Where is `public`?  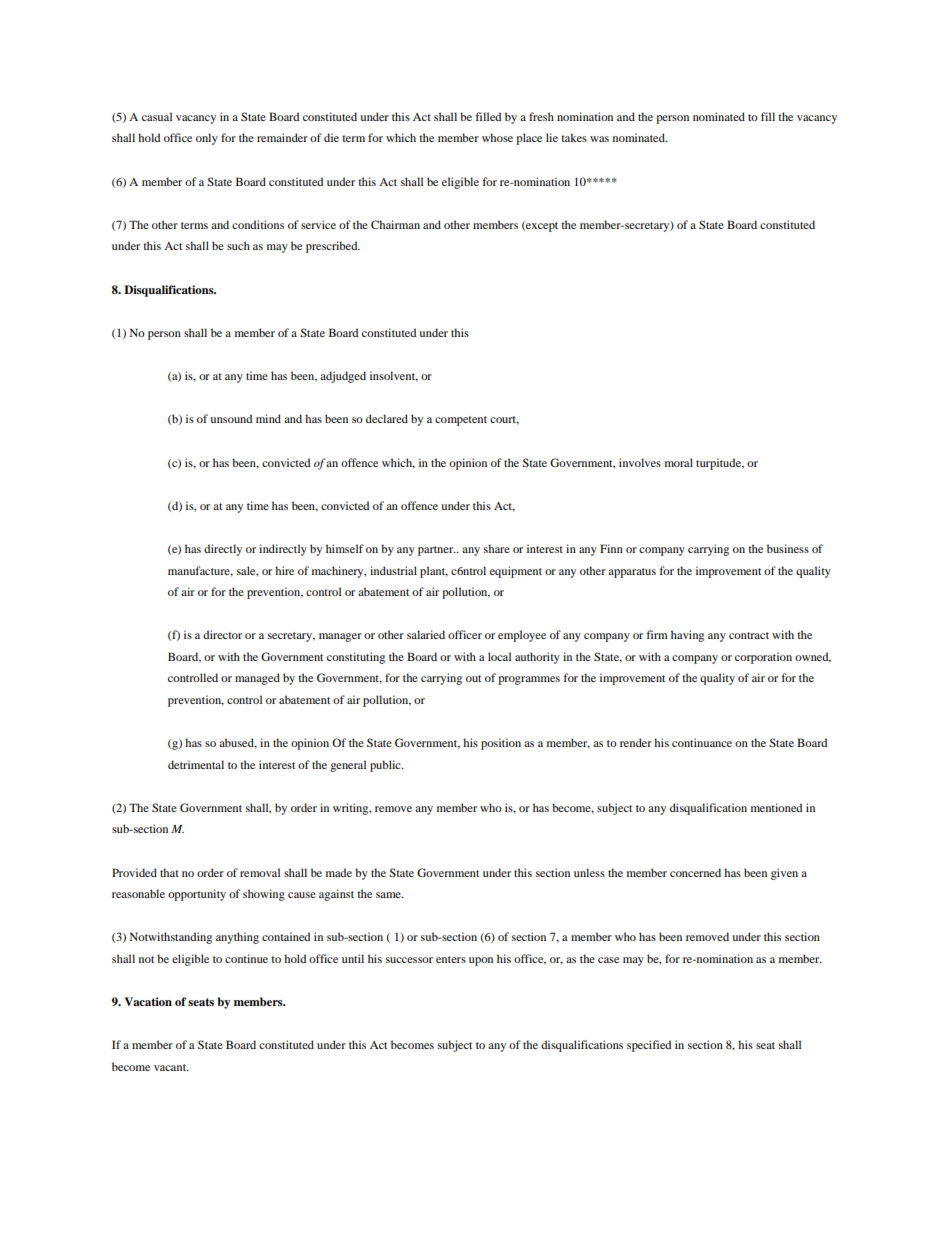
public is located at coordinates (386, 766).
